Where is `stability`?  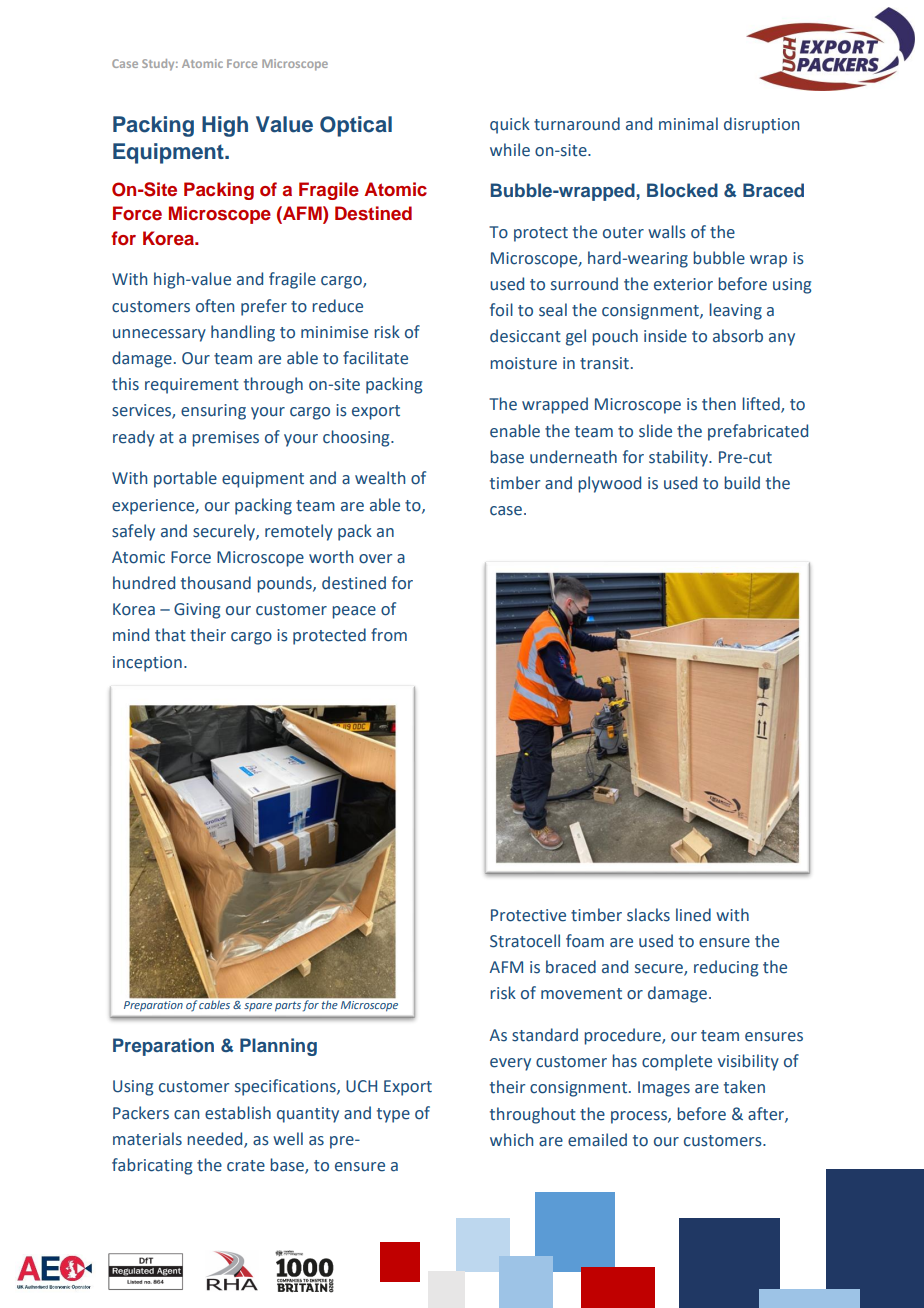 stability is located at coordinates (679, 458).
